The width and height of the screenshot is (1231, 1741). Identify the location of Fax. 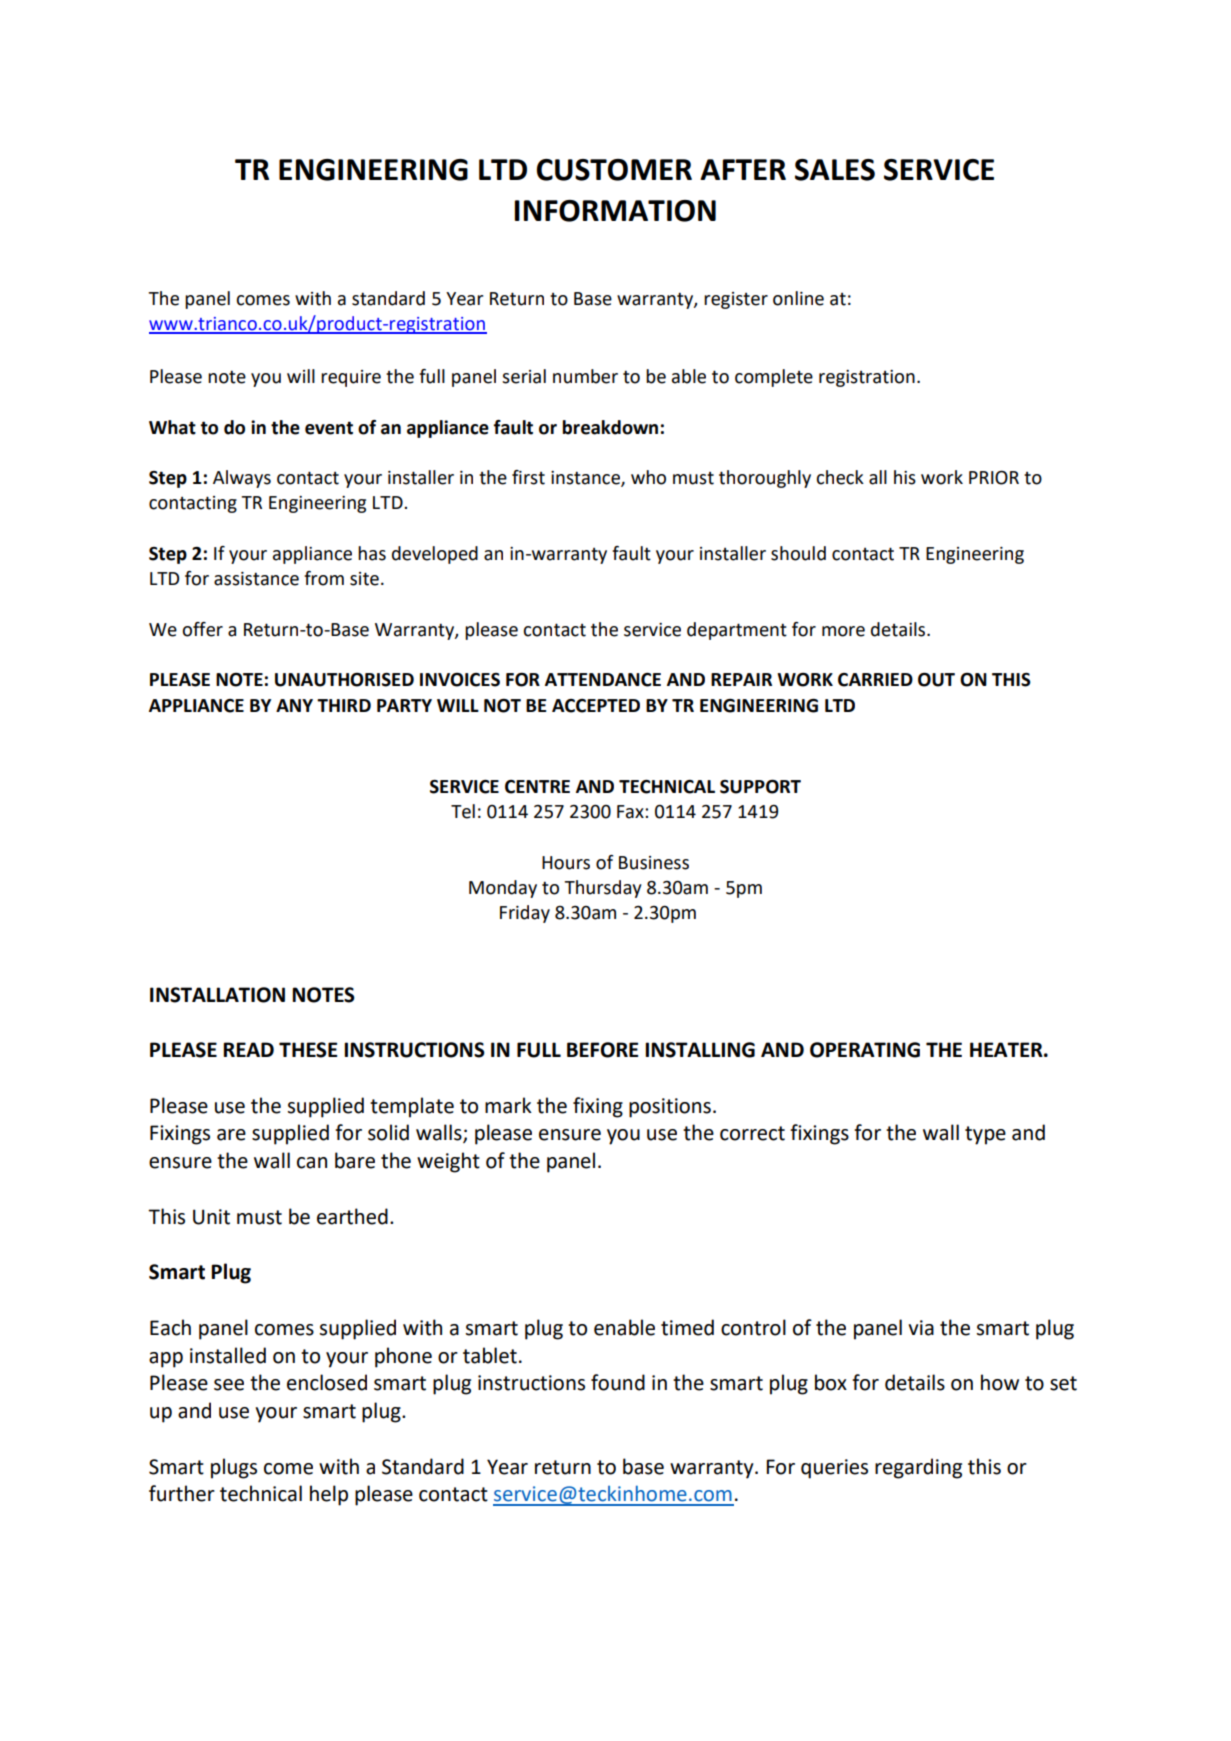
(631, 812).
